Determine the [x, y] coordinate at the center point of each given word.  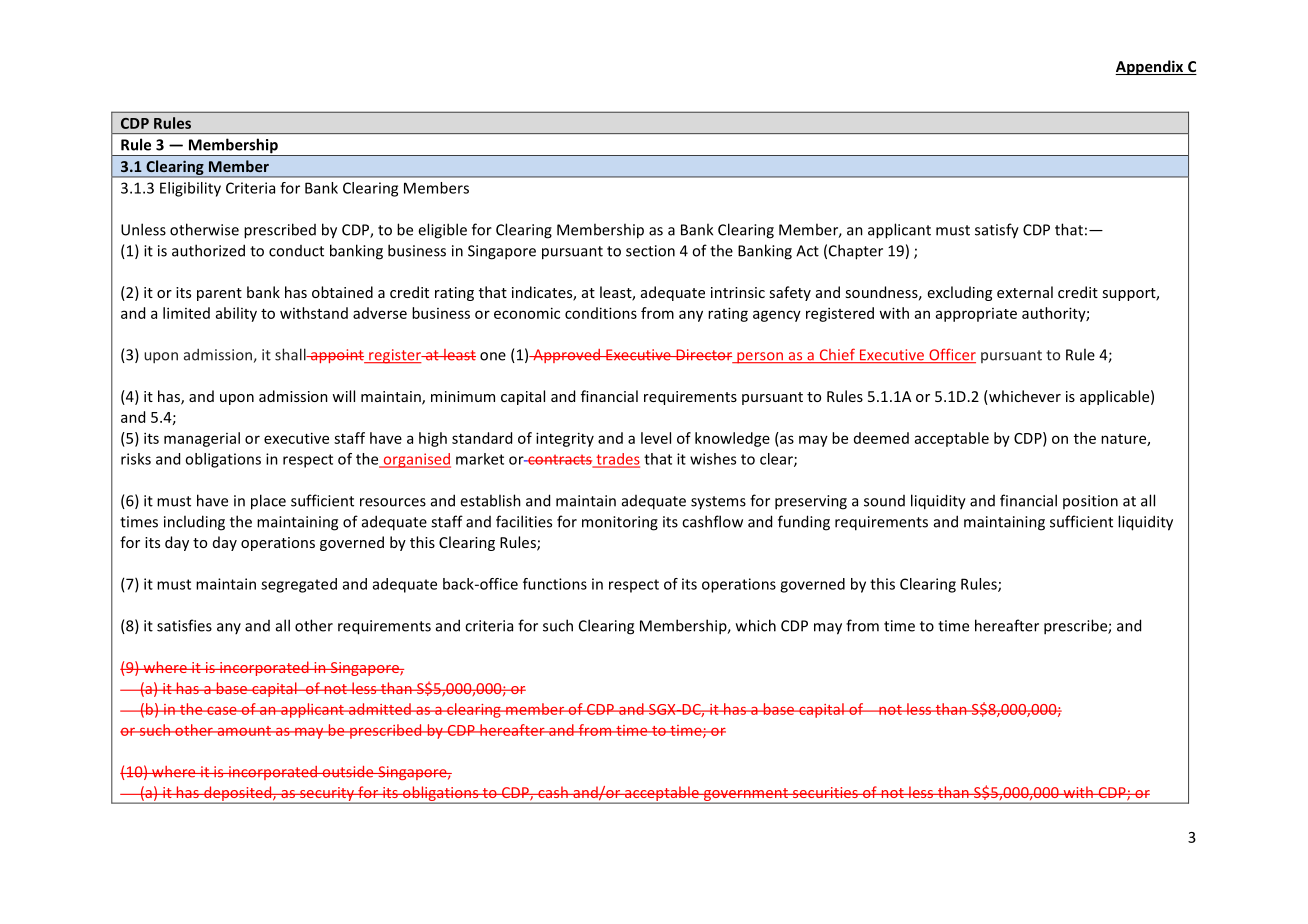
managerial [202, 439]
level [656, 438]
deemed [881, 438]
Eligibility [190, 189]
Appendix [1150, 67]
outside [348, 772]
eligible [442, 231]
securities [825, 792]
